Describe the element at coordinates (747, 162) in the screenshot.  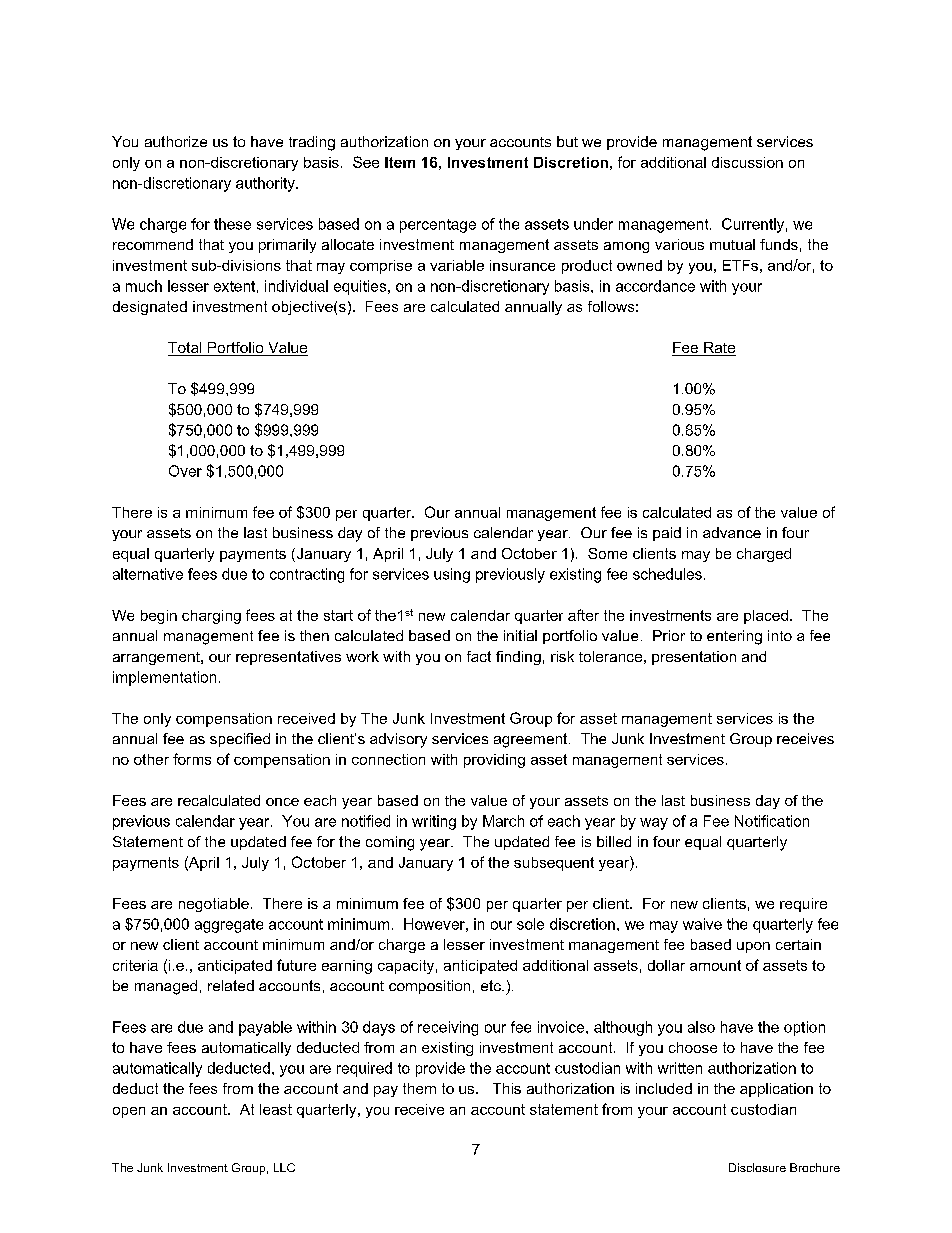
I see `discussion` at that location.
